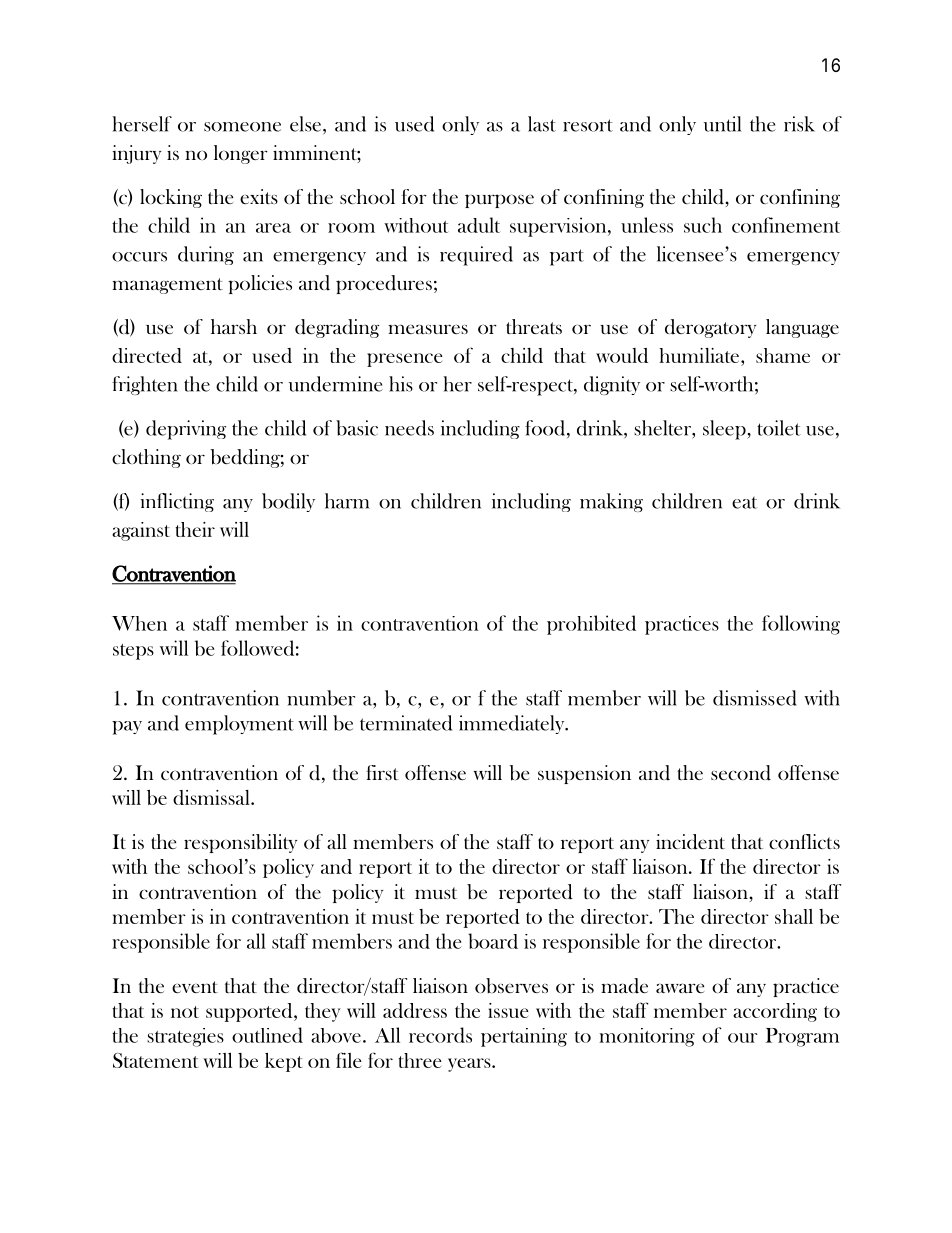 Image resolution: width=952 pixels, height=1233 pixels. What do you see at coordinates (743, 1038) in the screenshot?
I see `our` at bounding box center [743, 1038].
